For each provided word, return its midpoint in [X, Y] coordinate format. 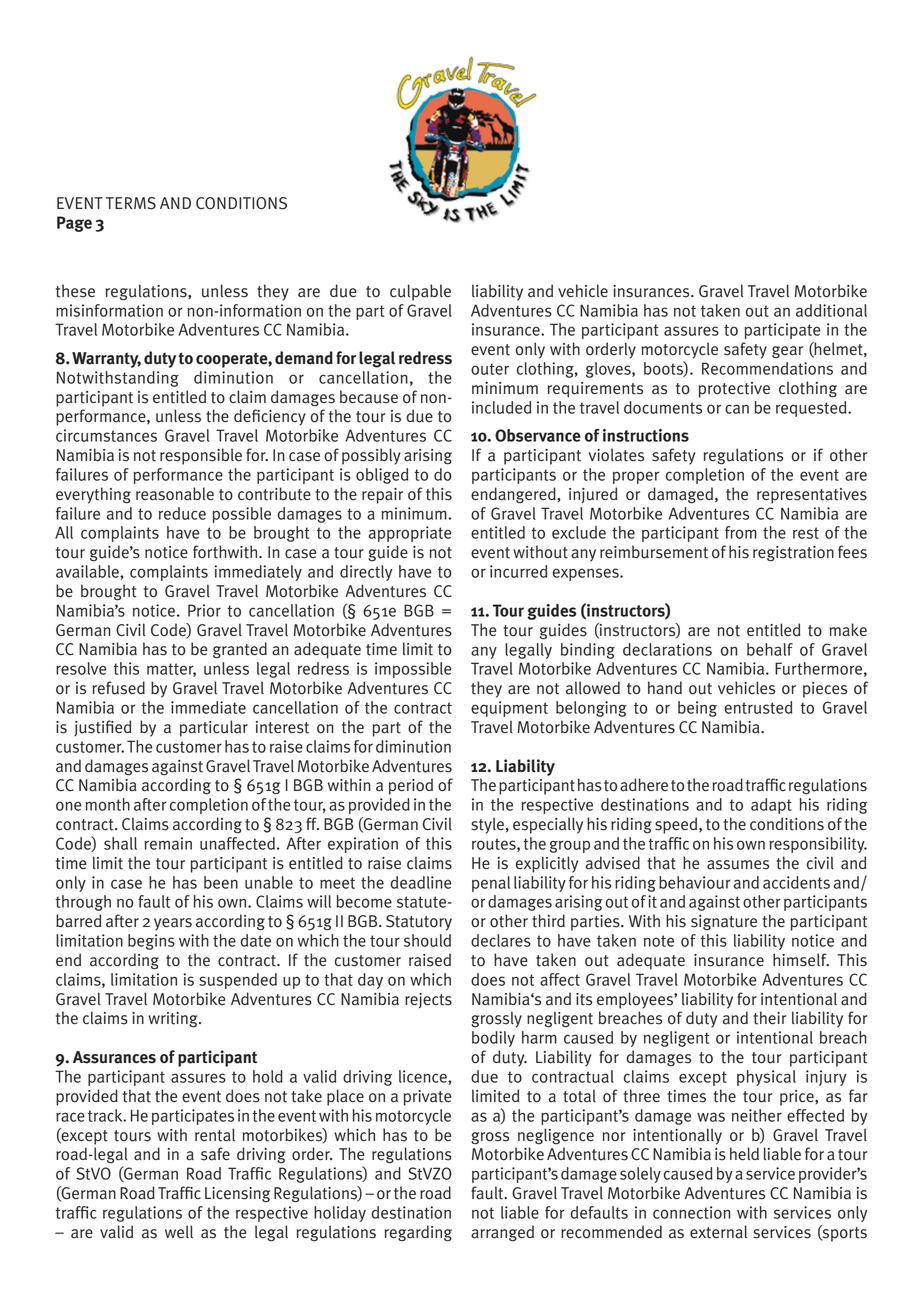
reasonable [175, 494]
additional [831, 310]
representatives [812, 496]
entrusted [758, 707]
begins [151, 942]
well [179, 1231]
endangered [514, 495]
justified [102, 728]
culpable [420, 292]
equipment [509, 709]
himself [801, 960]
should [427, 940]
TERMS [131, 203]
